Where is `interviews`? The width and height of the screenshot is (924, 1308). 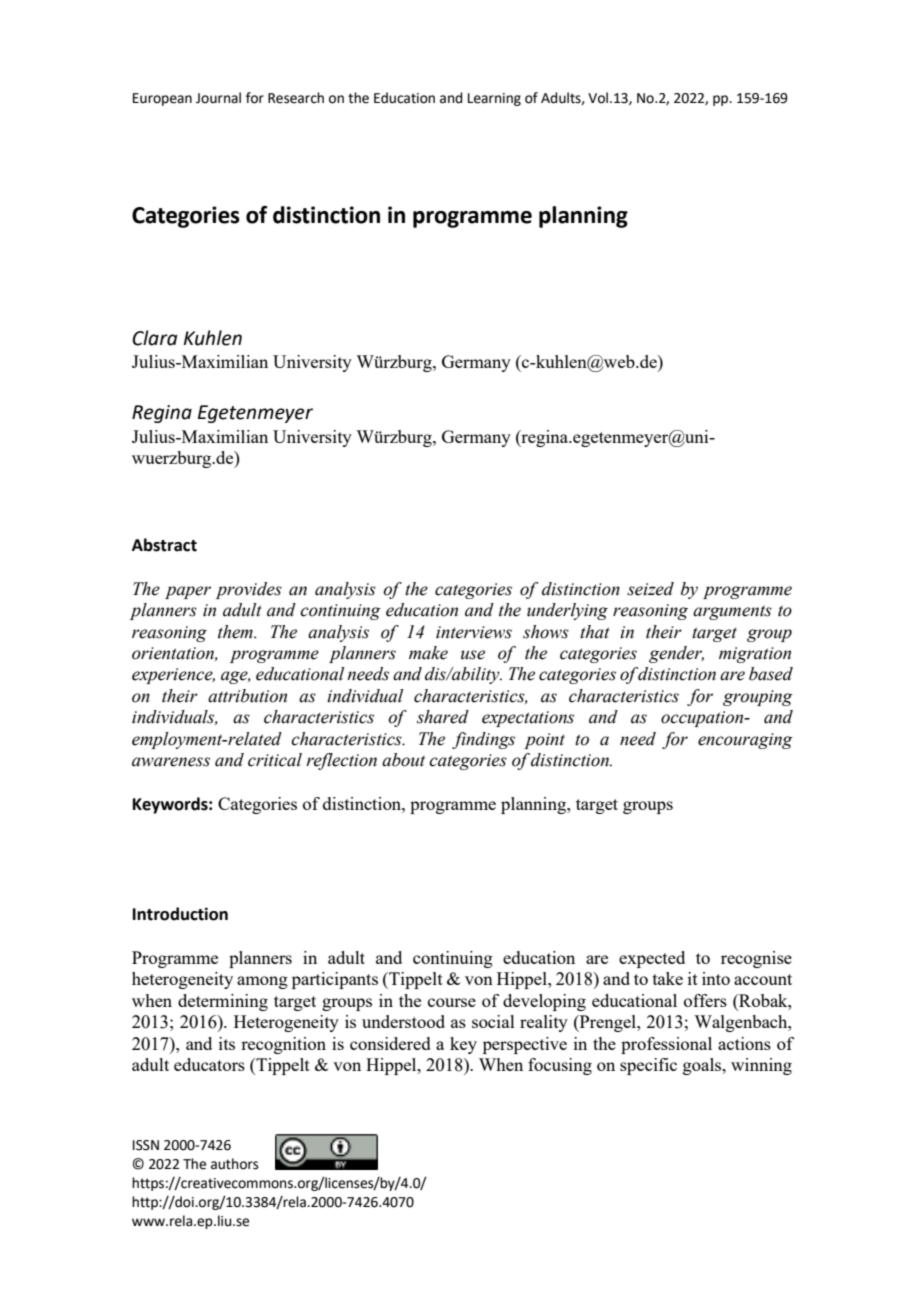
interviews is located at coordinates (474, 632).
